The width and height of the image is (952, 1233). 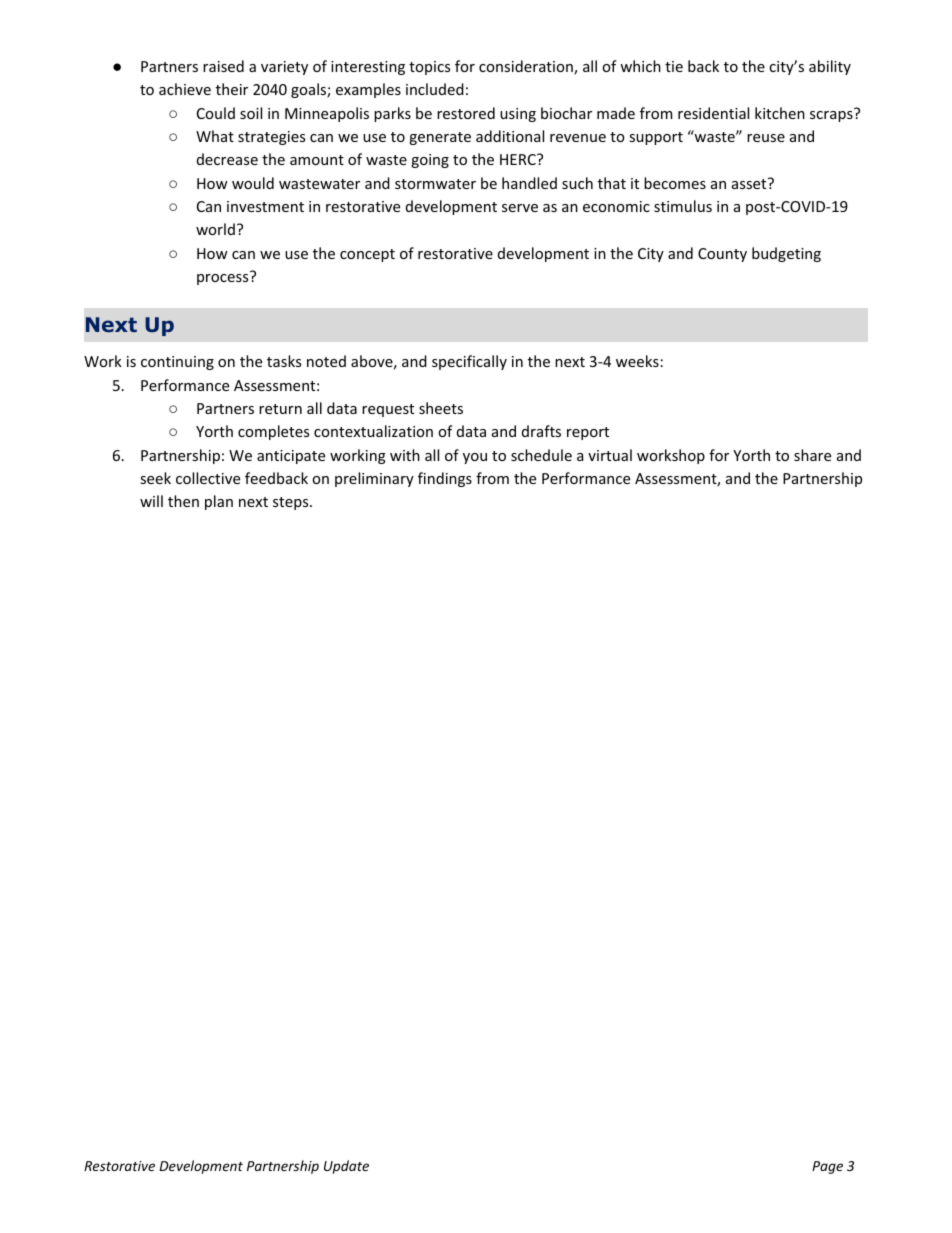 What do you see at coordinates (812, 455) in the image?
I see `share` at bounding box center [812, 455].
